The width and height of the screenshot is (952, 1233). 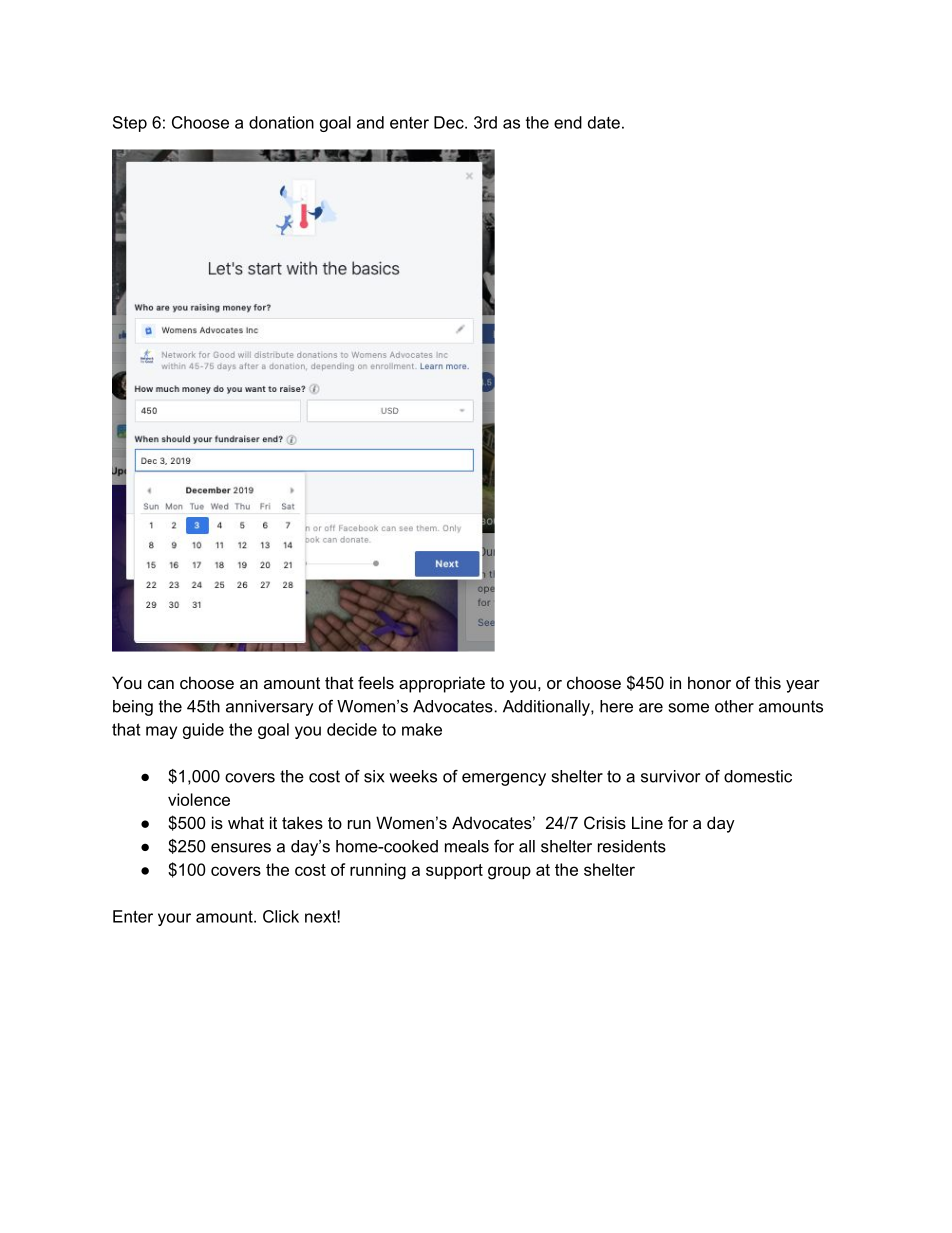 What do you see at coordinates (161, 684) in the screenshot?
I see `can` at bounding box center [161, 684].
